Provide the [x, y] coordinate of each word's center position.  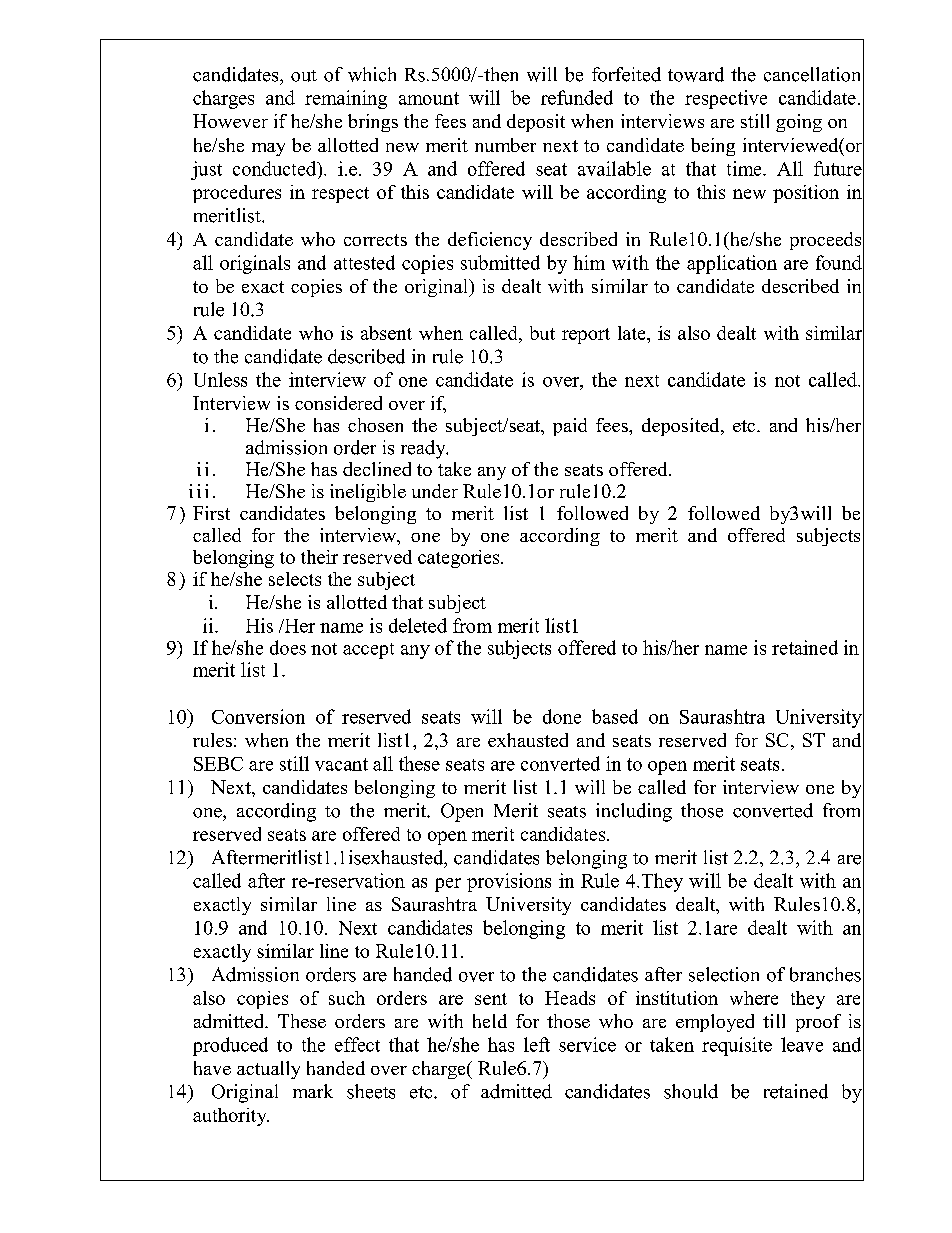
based [615, 716]
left [537, 1044]
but [542, 333]
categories [460, 559]
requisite [737, 1046]
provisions [509, 882]
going [799, 123]
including [634, 812]
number [505, 145]
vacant [341, 764]
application [732, 264]
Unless [220, 379]
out [304, 76]
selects [295, 579]
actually [268, 1070]
